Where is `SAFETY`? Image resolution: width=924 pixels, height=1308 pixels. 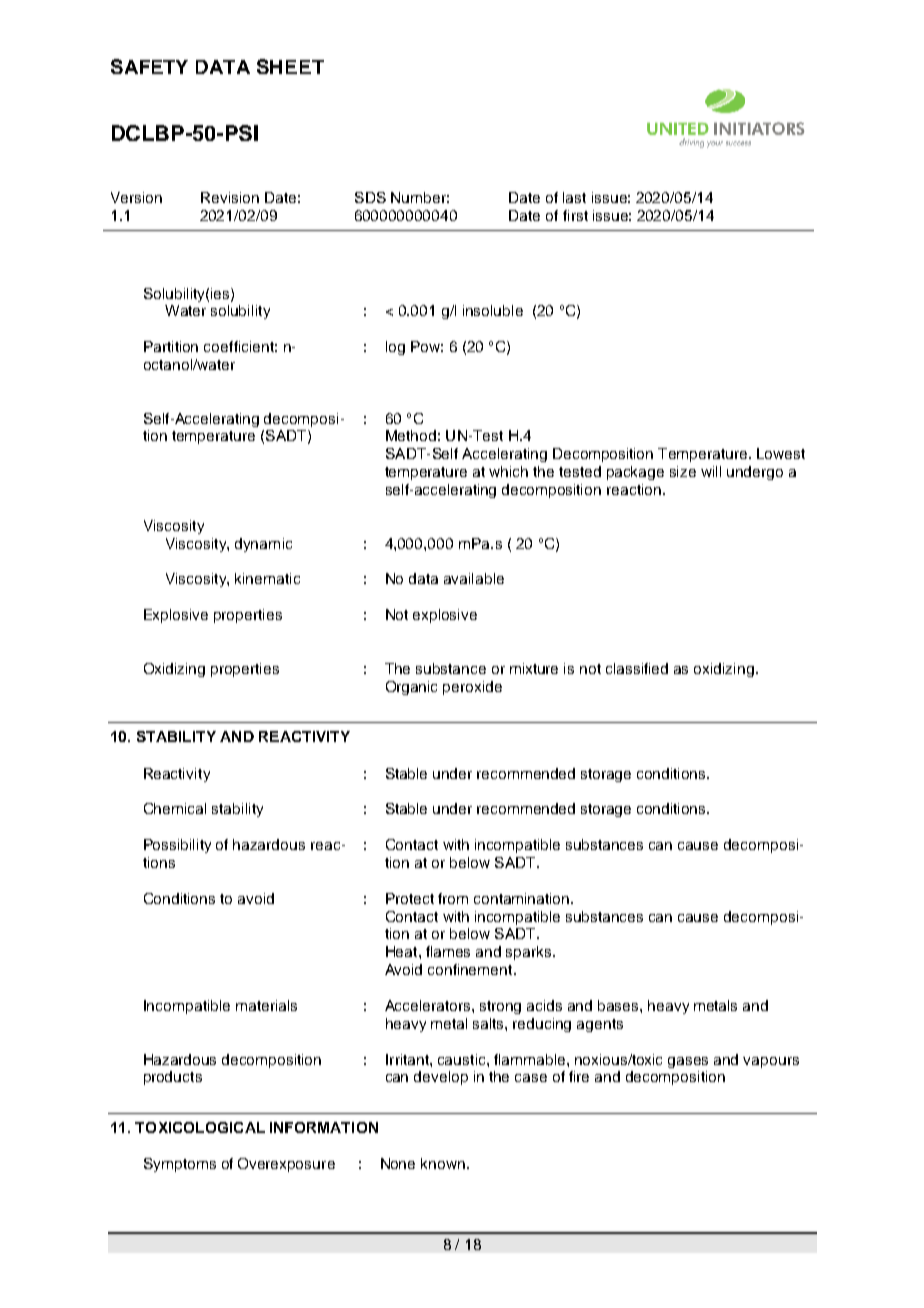
SAFETY is located at coordinates (149, 66).
